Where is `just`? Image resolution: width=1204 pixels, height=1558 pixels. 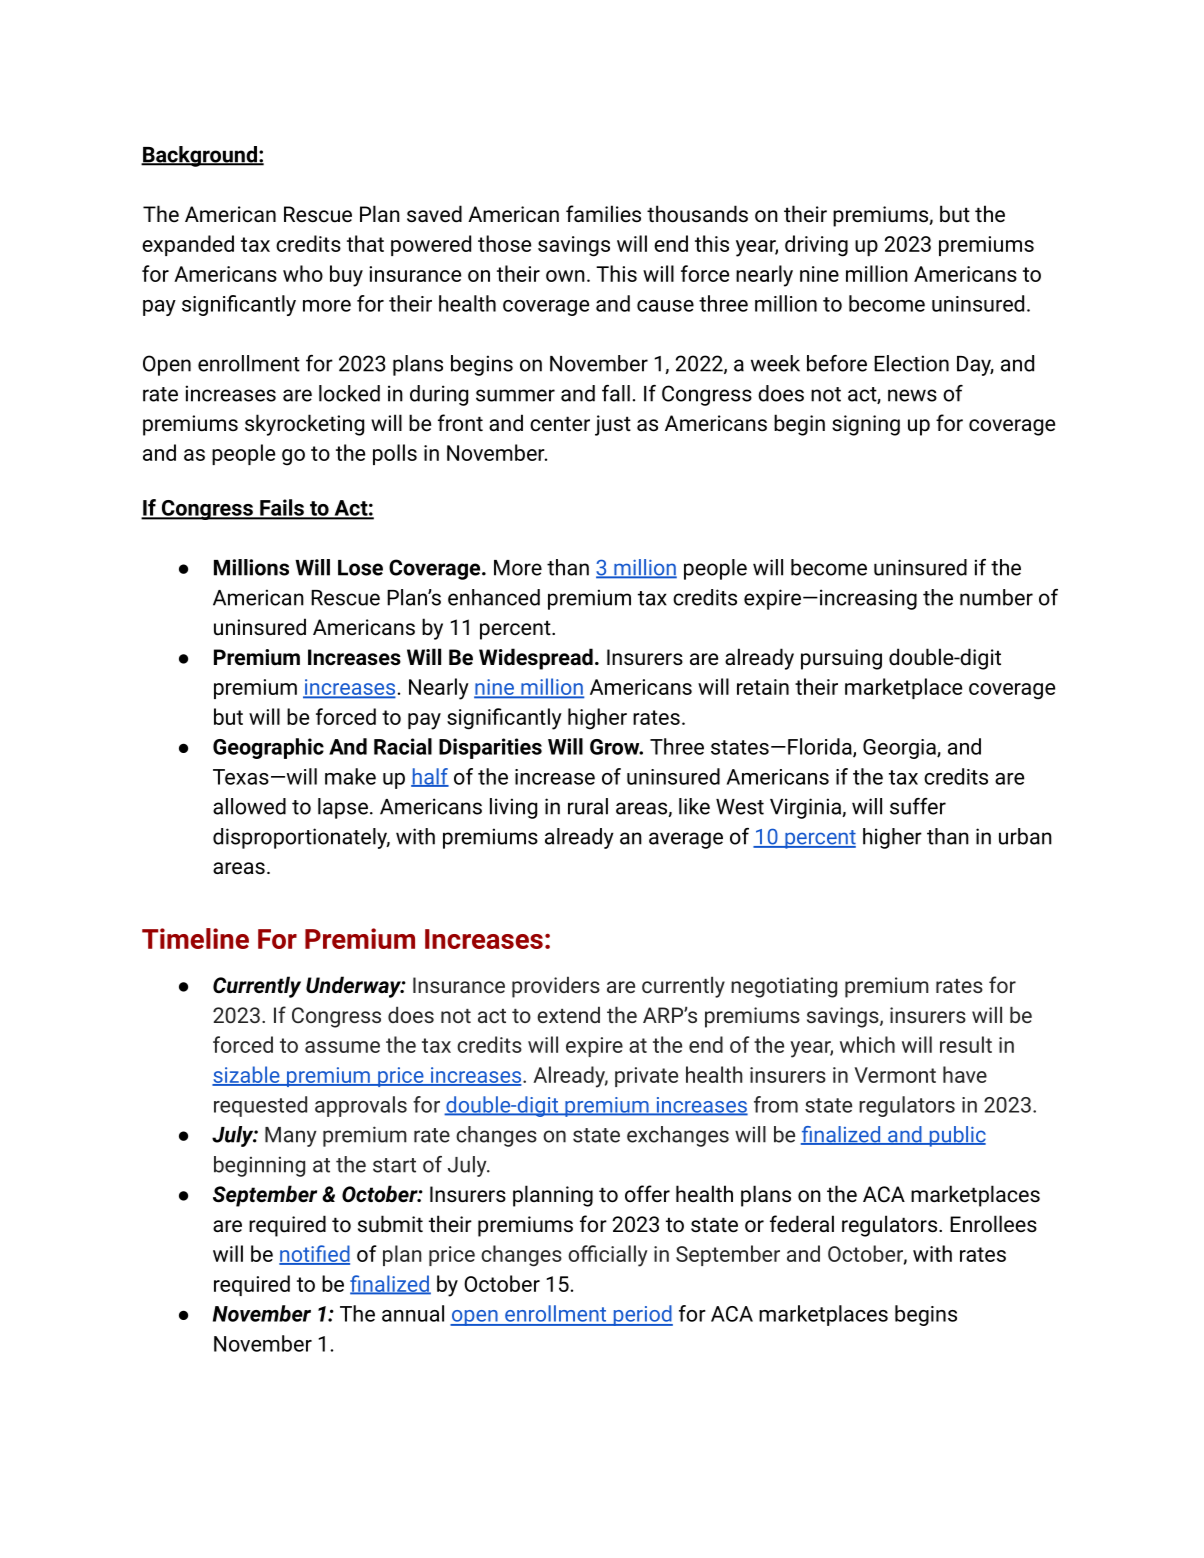 just is located at coordinates (613, 425).
